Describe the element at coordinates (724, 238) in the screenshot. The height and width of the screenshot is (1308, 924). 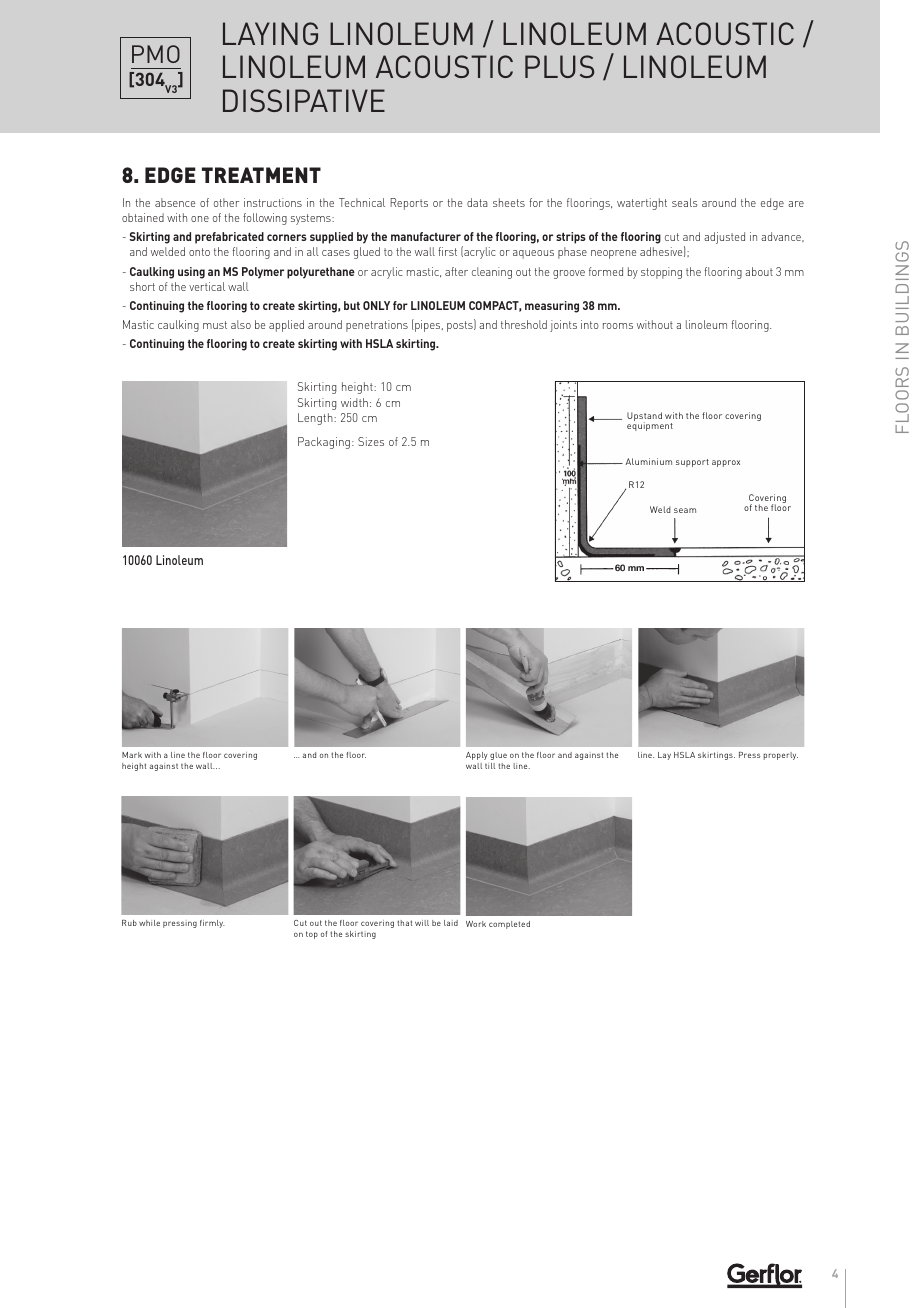
I see `adjusted` at that location.
